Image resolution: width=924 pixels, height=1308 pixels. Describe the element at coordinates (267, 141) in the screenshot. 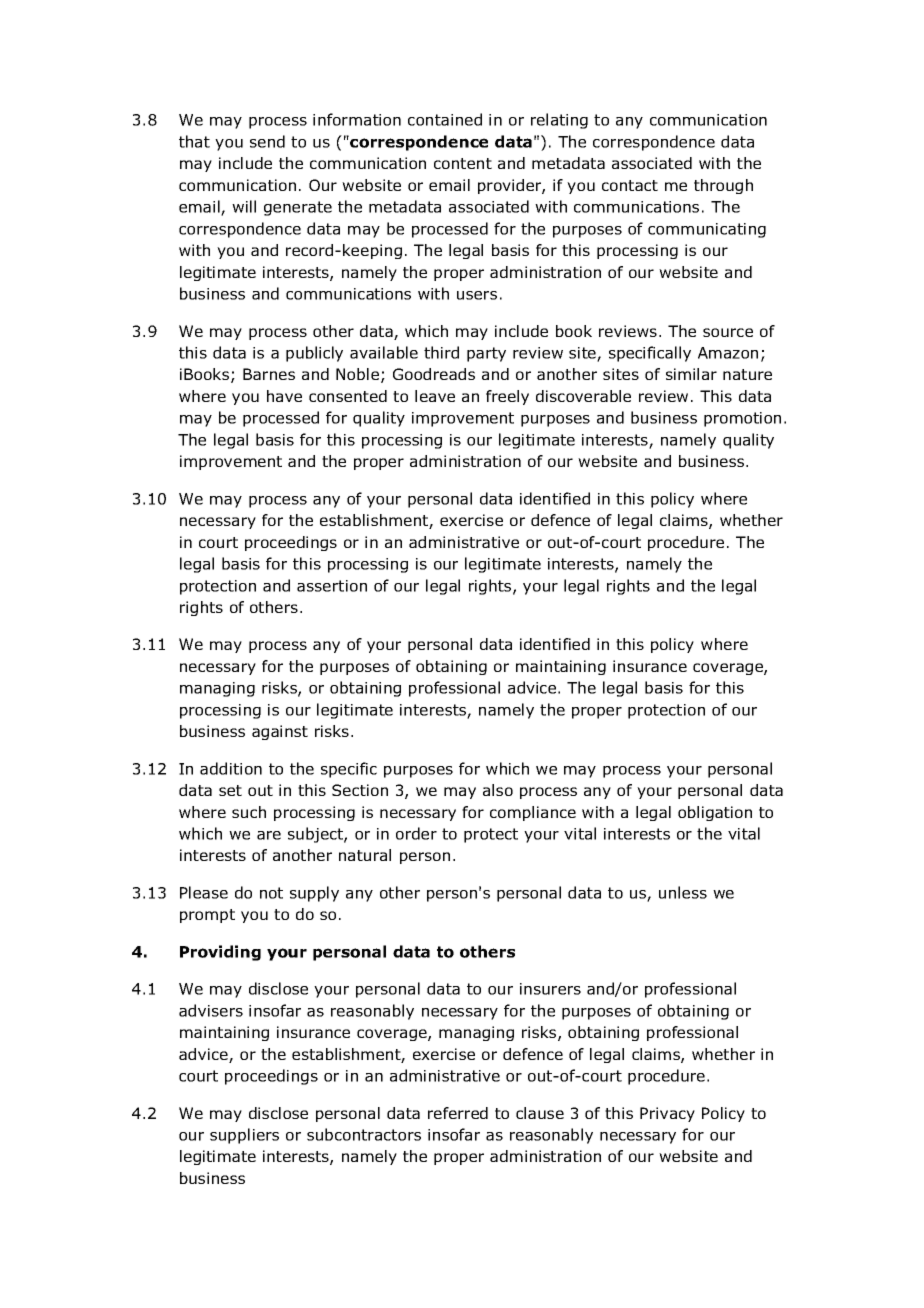

I see `send` at that location.
